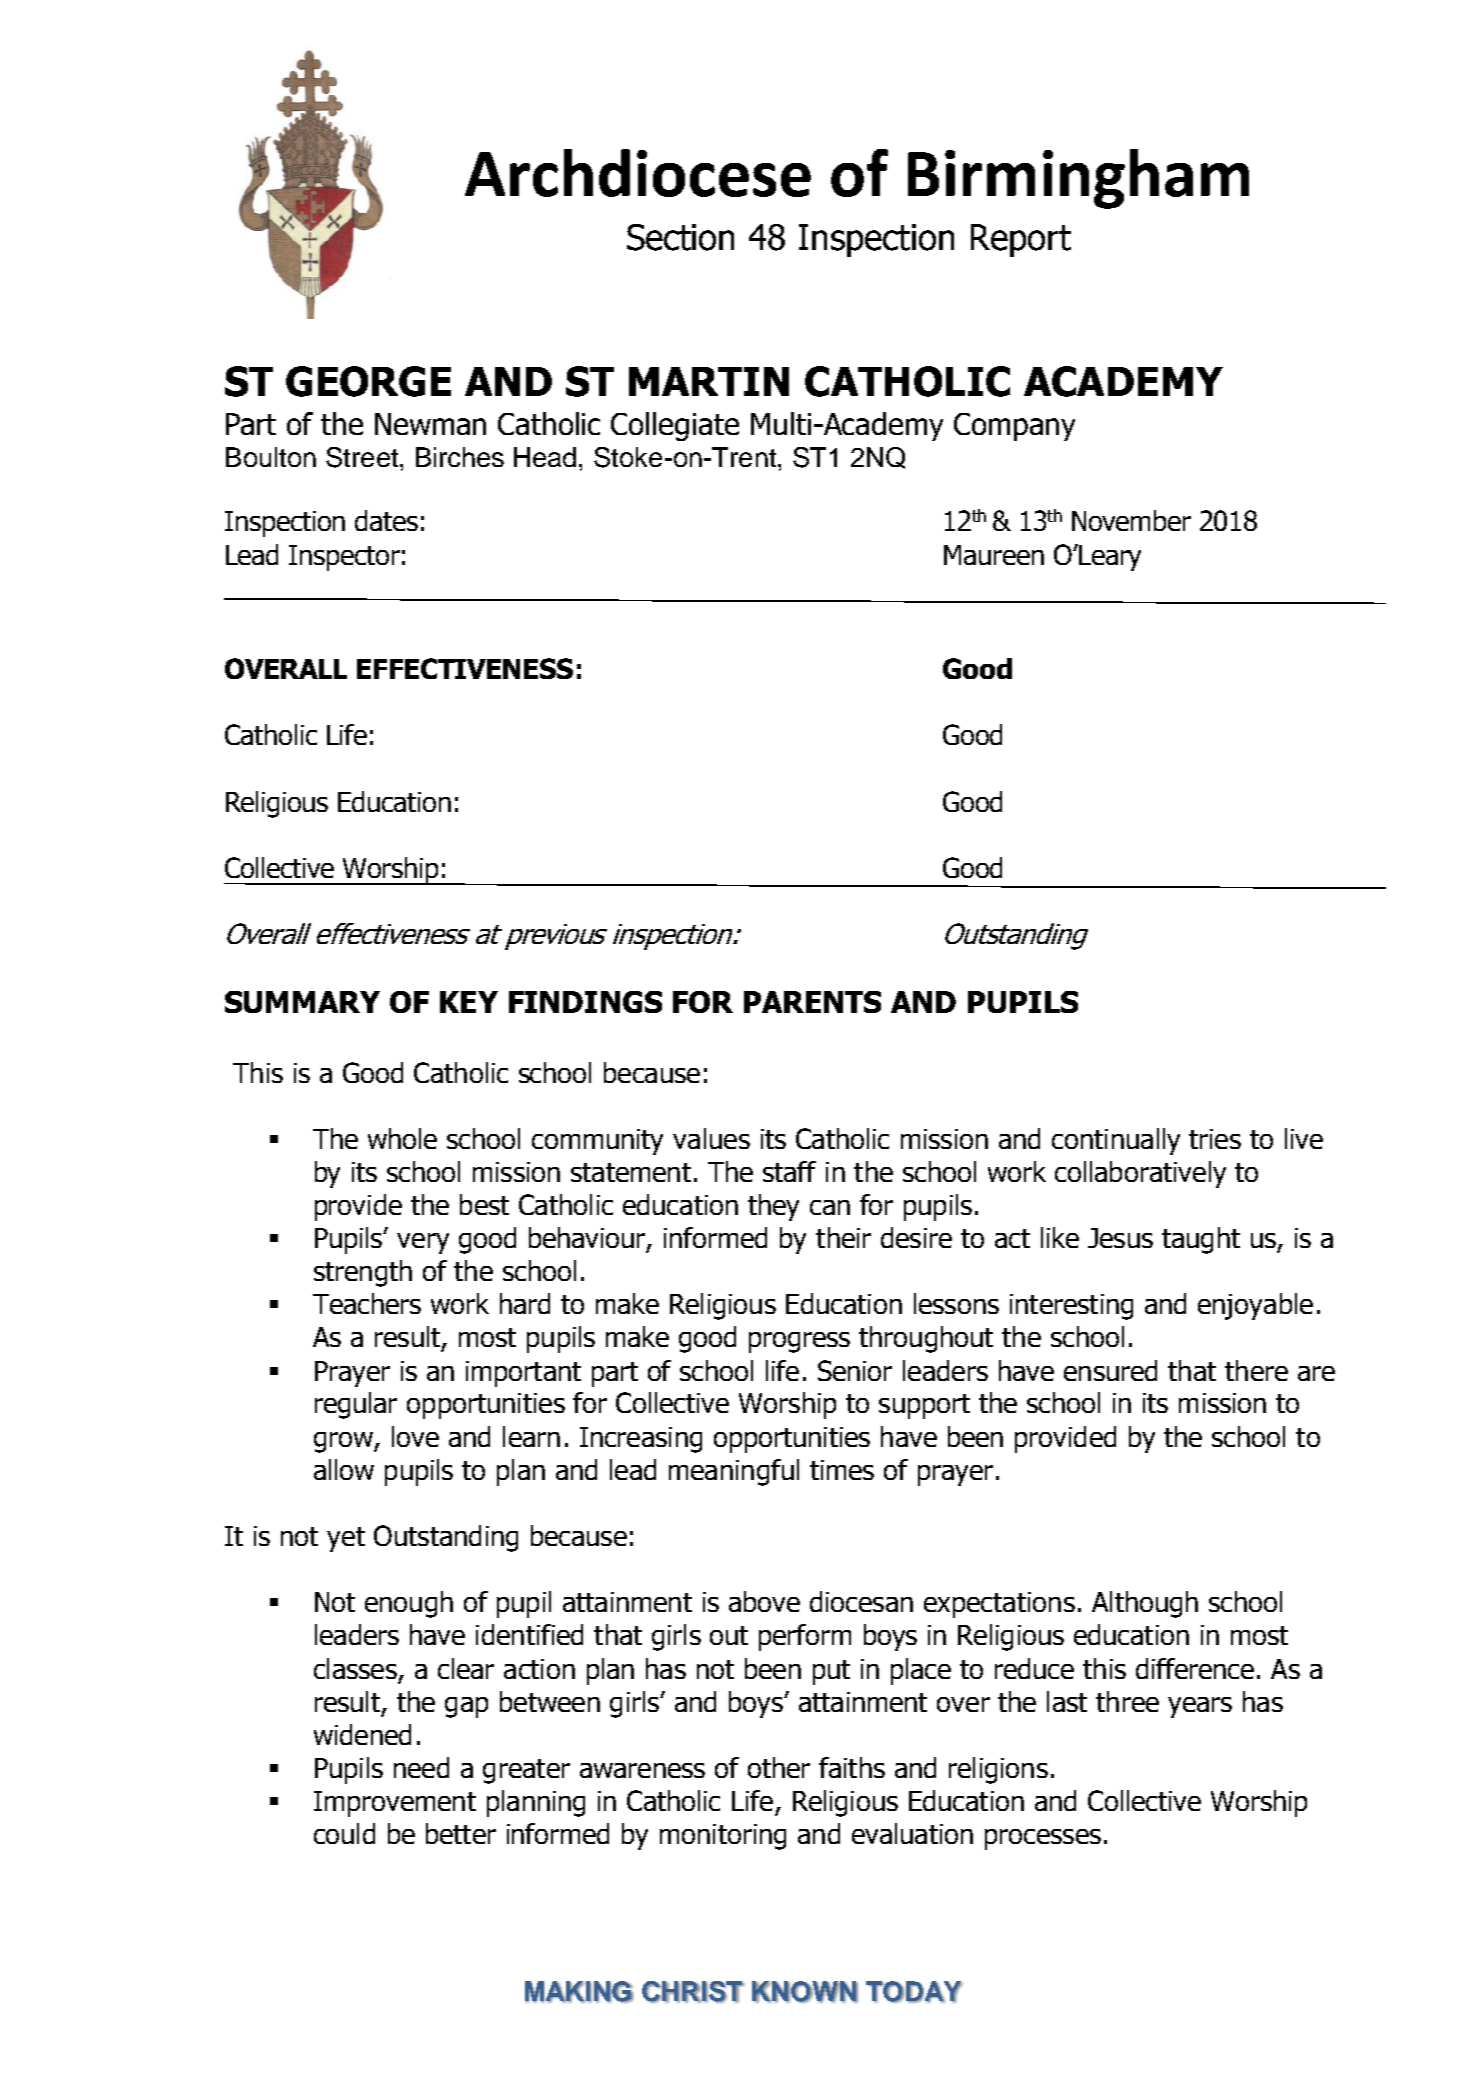 This image has width=1484, height=2099. Describe the element at coordinates (1078, 179) in the image. I see `Birmingham` at that location.
